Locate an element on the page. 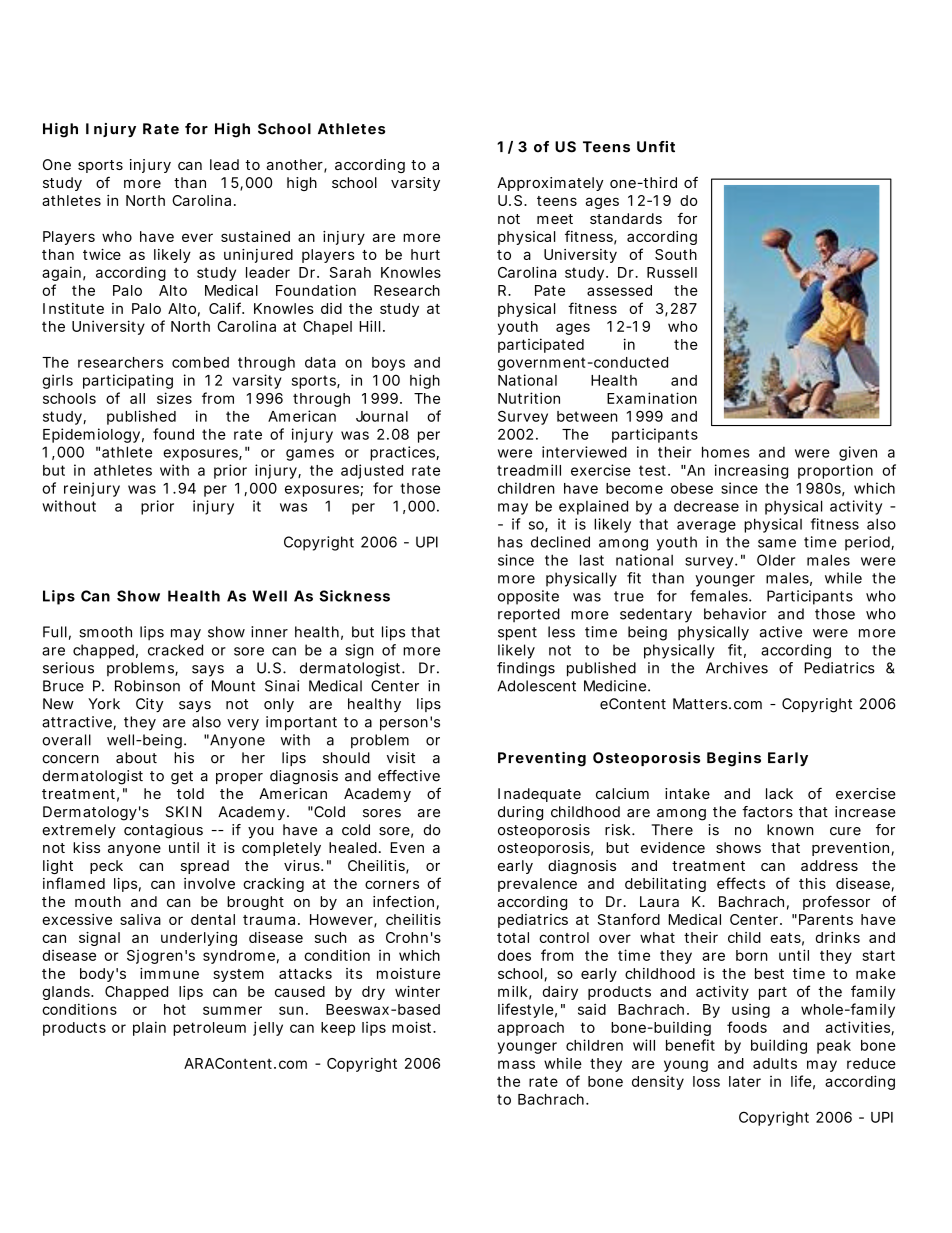 The image size is (952, 1233). contagious is located at coordinates (163, 831).
